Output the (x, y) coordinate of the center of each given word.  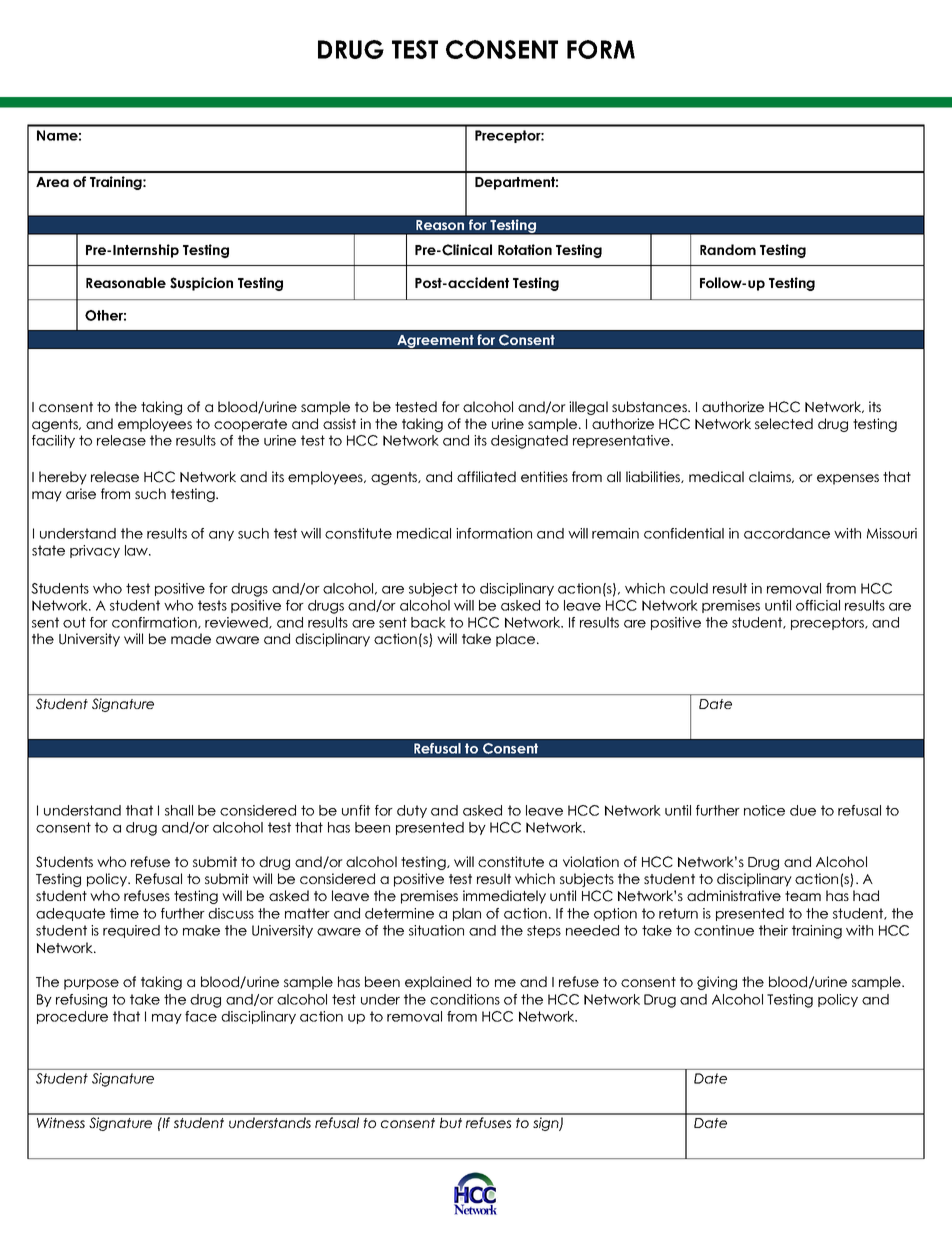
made (191, 638)
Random (728, 249)
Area (52, 182)
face (201, 1016)
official (818, 605)
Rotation (525, 249)
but (451, 1122)
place (517, 640)
